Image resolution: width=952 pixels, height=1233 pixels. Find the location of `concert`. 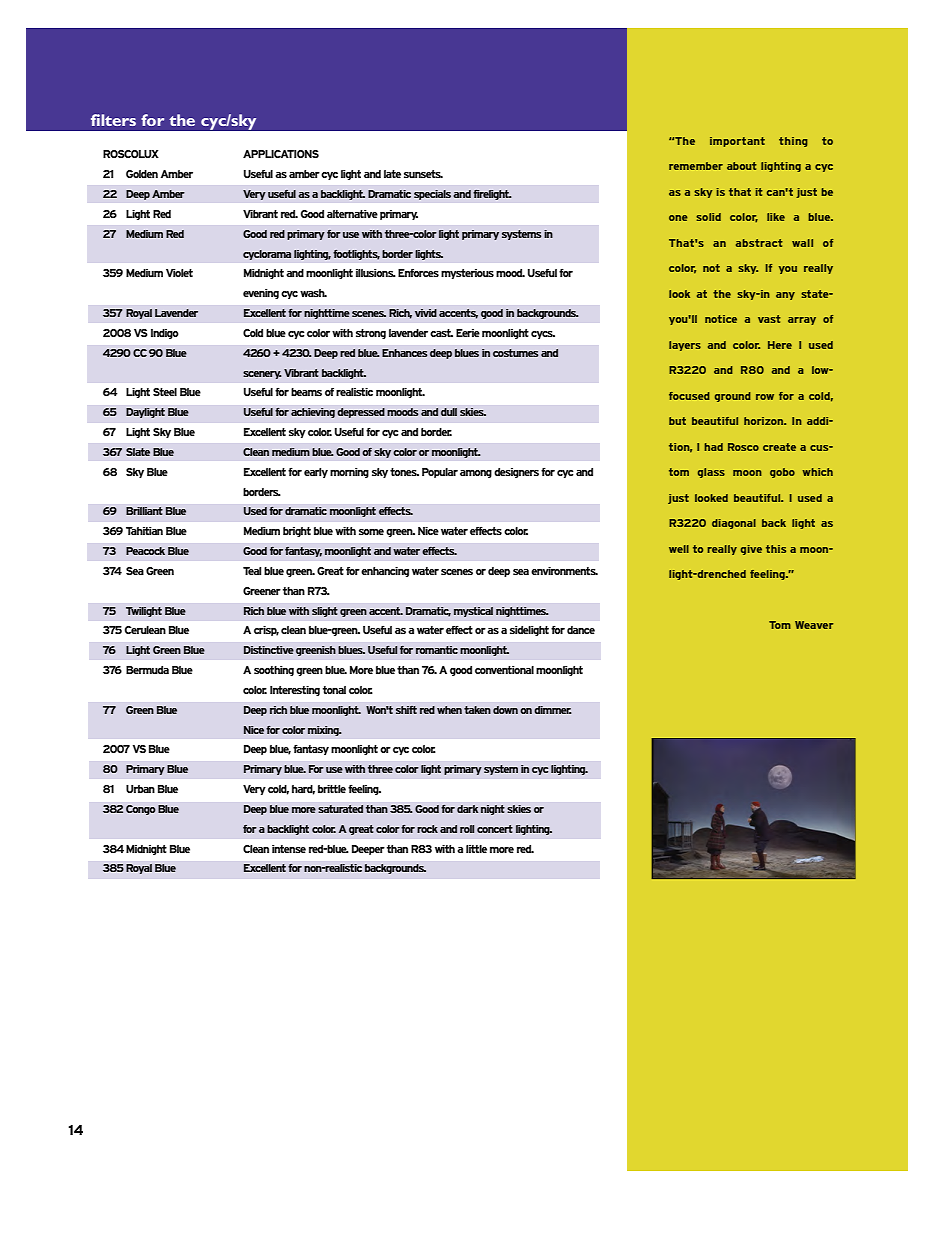

concert is located at coordinates (495, 829).
